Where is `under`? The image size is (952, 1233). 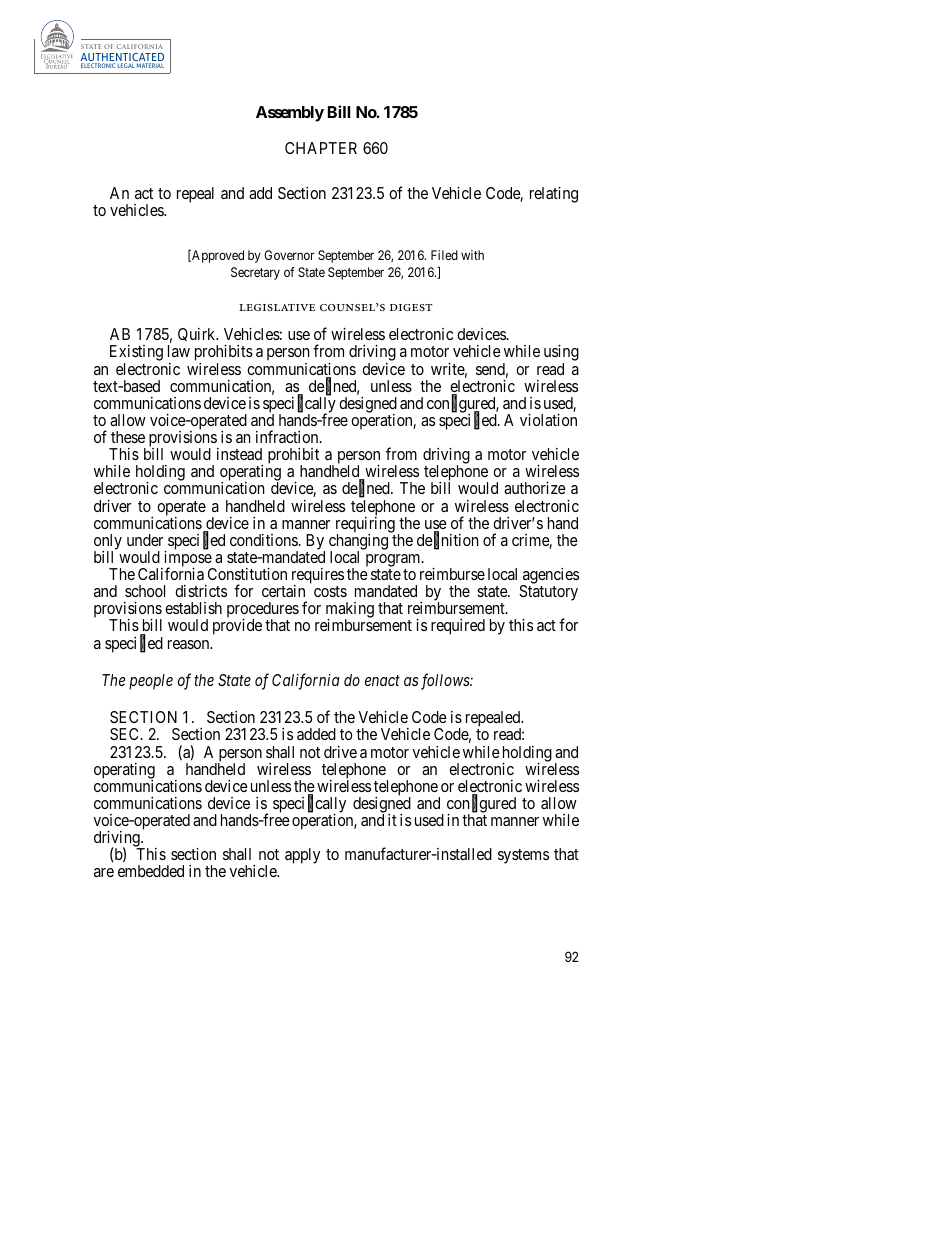
under is located at coordinates (145, 540).
